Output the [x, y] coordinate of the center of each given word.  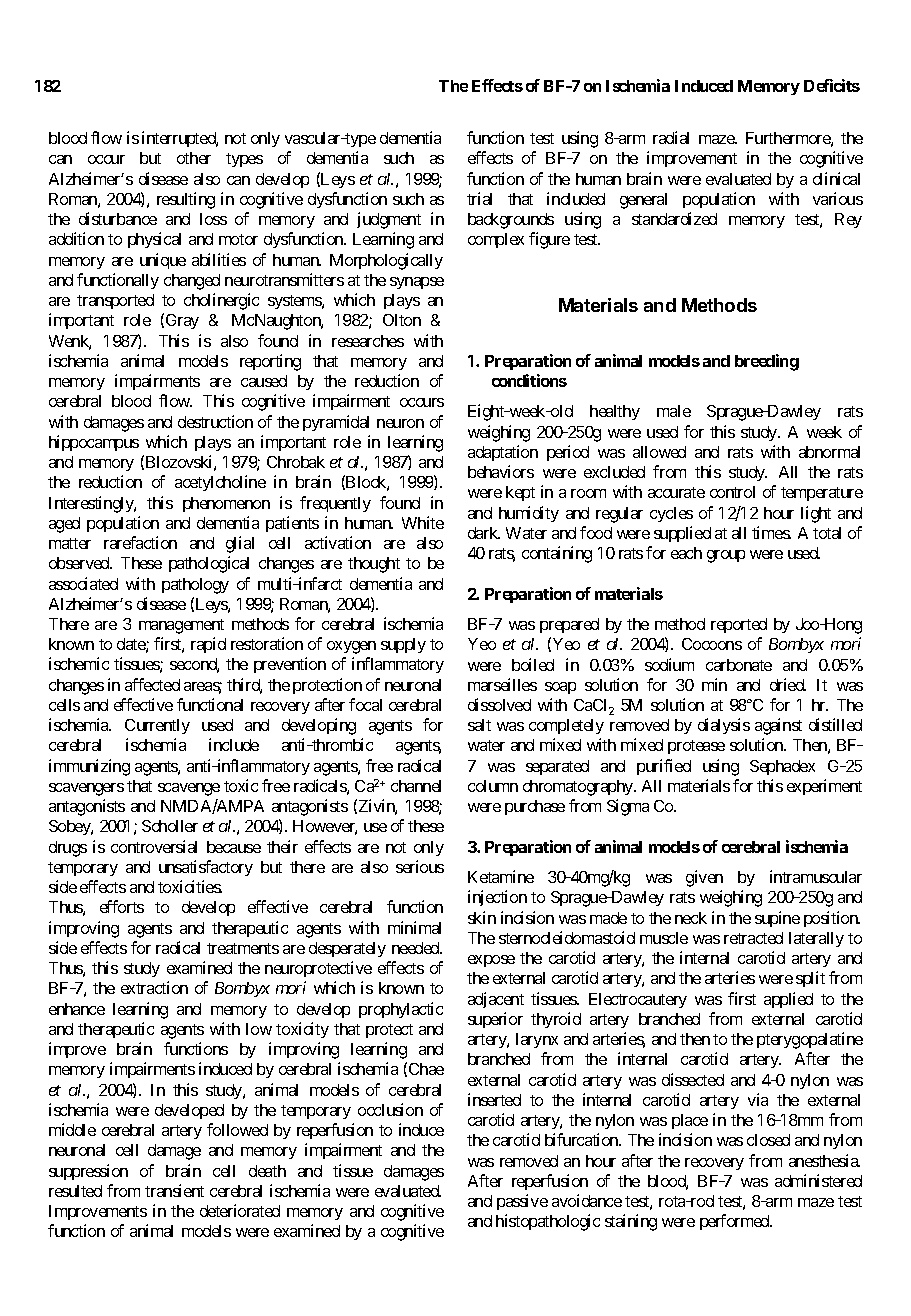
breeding [767, 362]
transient [174, 1190]
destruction [215, 421]
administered [818, 1180]
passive [522, 1202]
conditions [529, 380]
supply [403, 645]
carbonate [739, 665]
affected [152, 684]
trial [479, 198]
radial [671, 137]
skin [482, 917]
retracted [753, 938]
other [194, 158]
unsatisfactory [206, 868]
